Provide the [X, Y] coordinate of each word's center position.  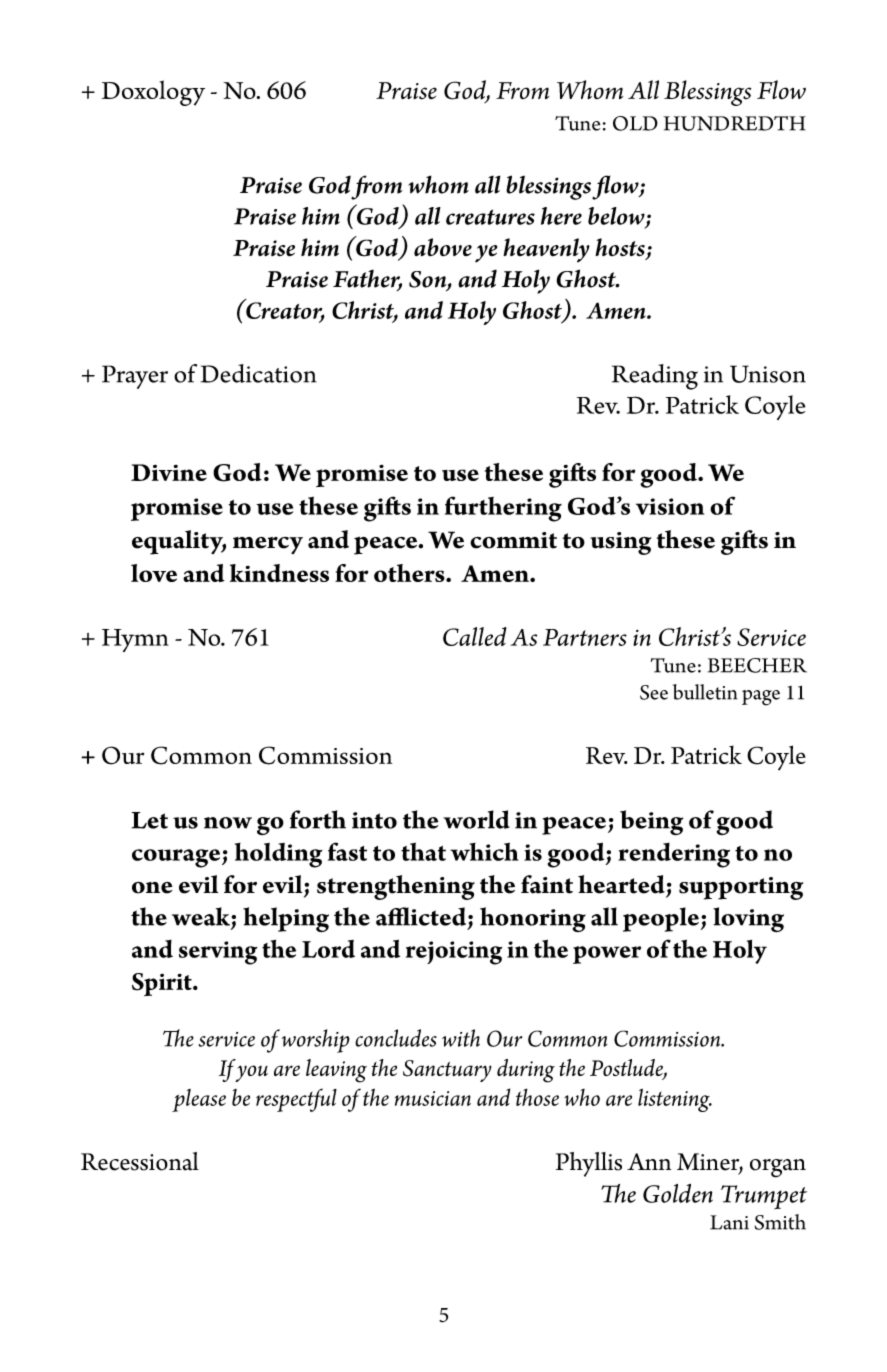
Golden [678, 1193]
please [199, 1100]
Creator [284, 311]
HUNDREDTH [734, 123]
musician [433, 1098]
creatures [490, 217]
